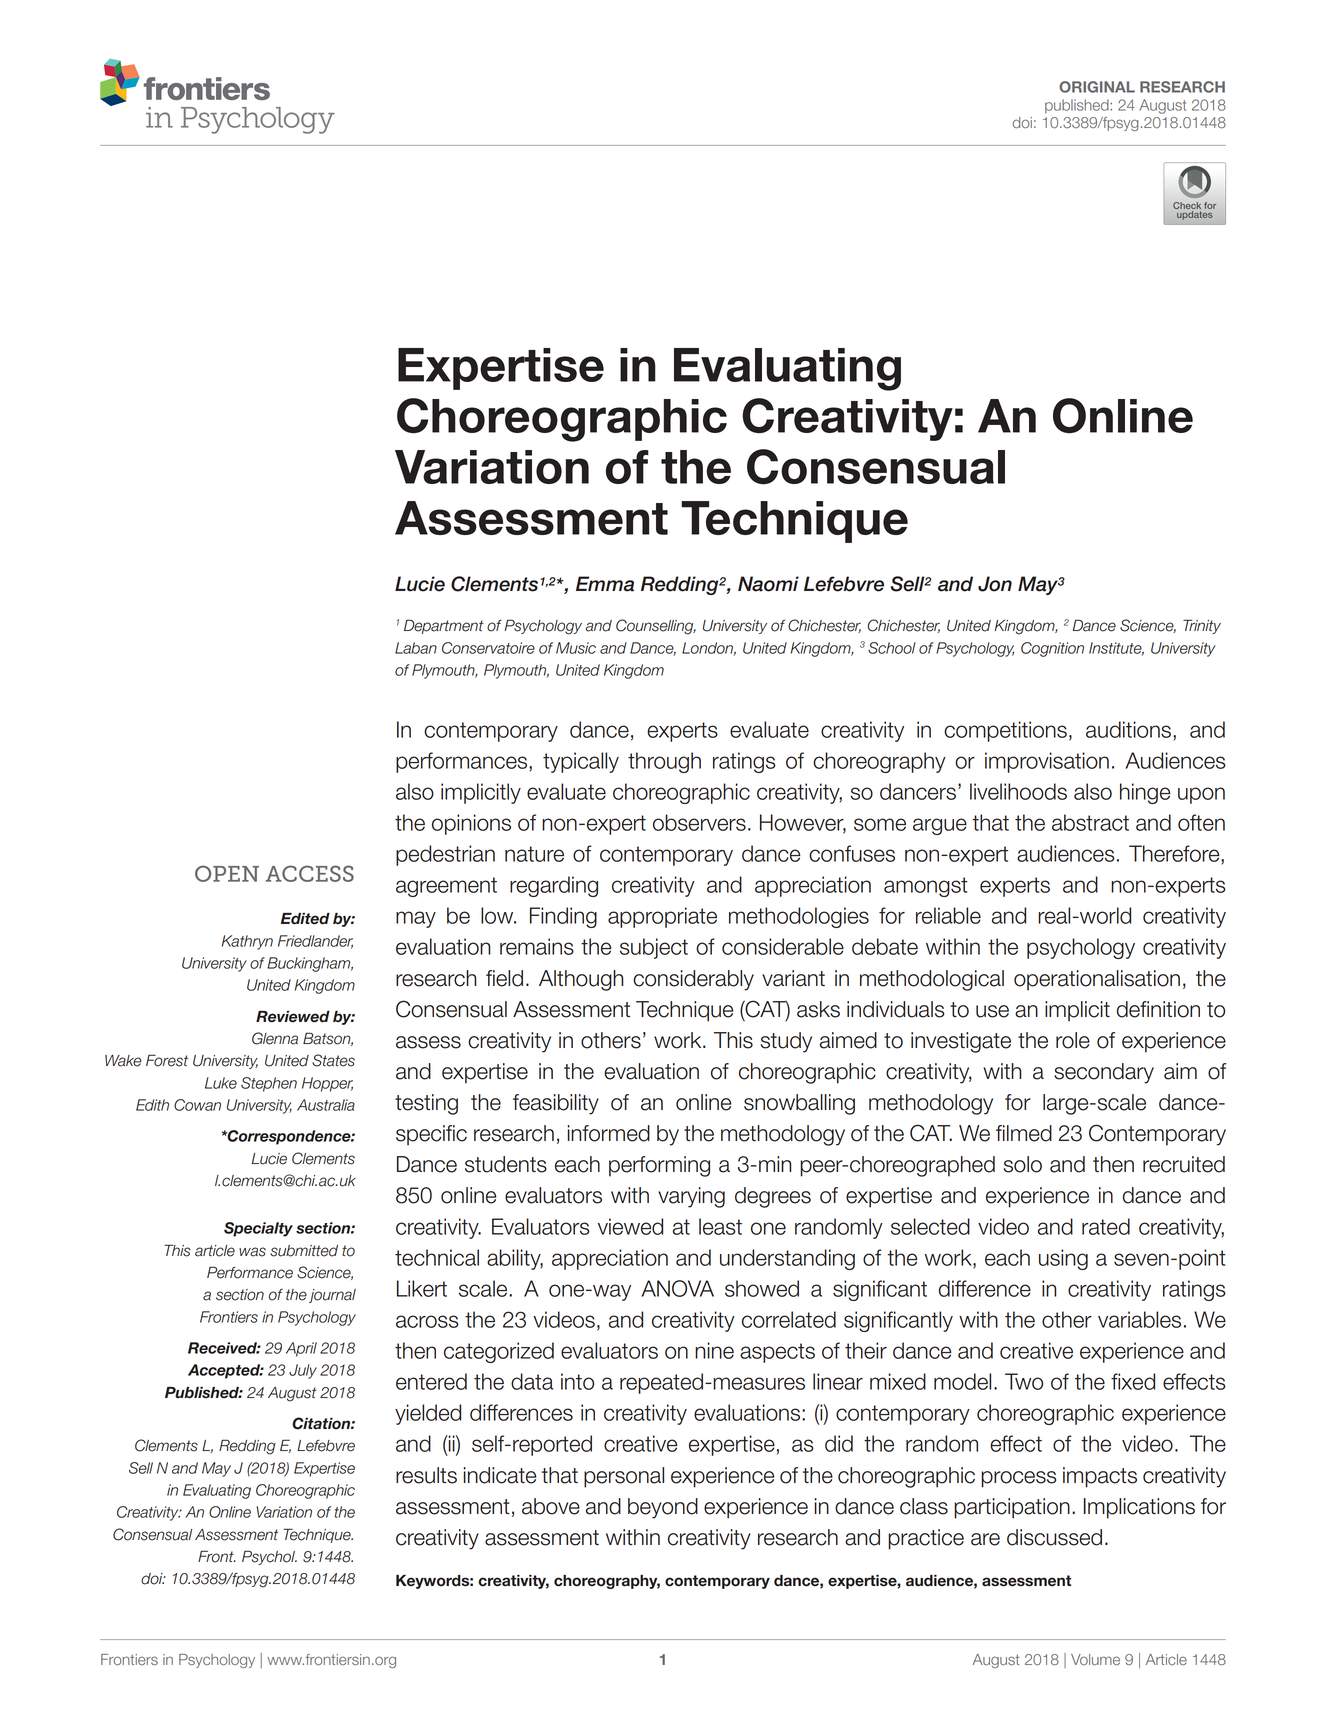  Describe the element at coordinates (252, 1252) in the image. I see `was` at that location.
